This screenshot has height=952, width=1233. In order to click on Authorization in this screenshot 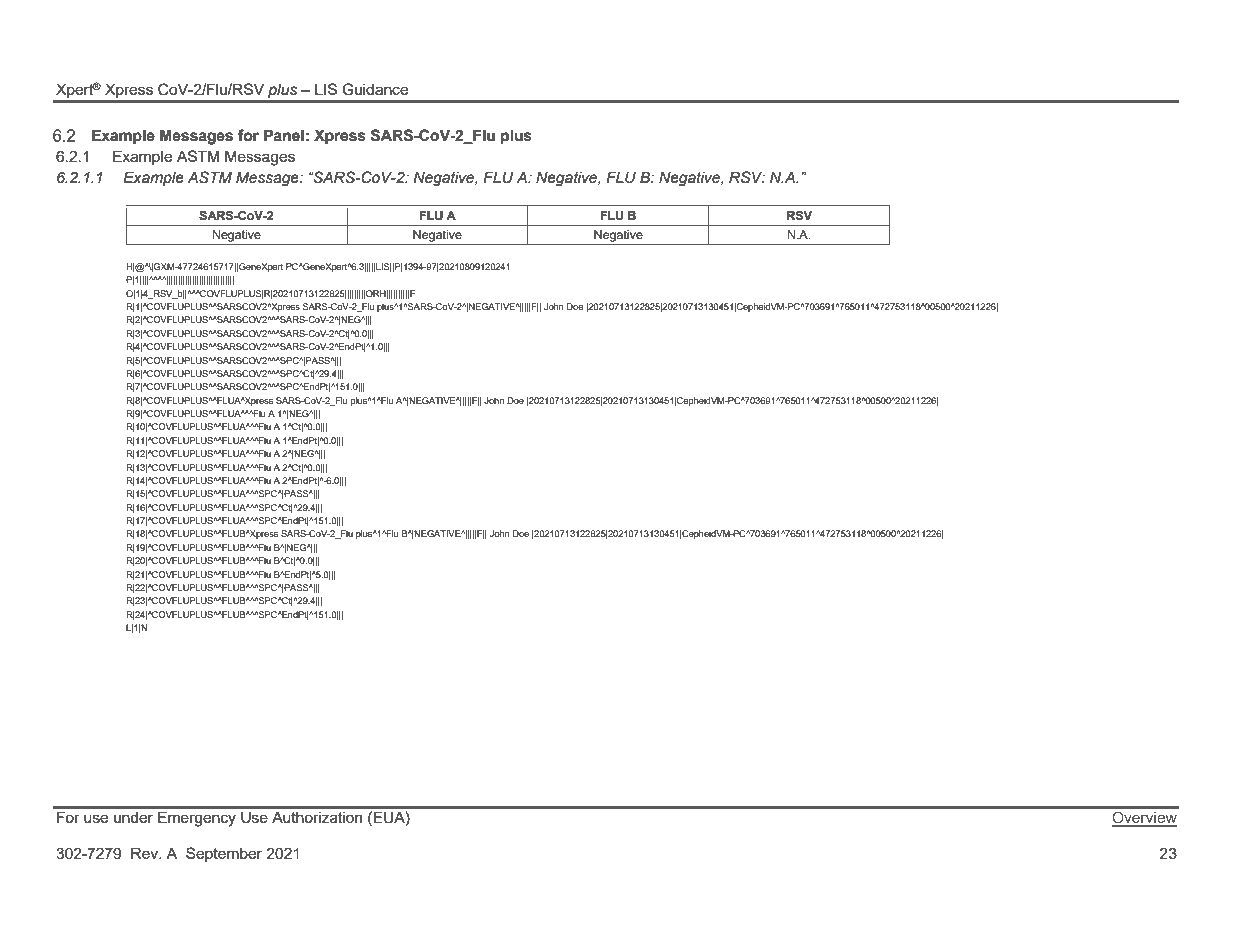, I will do `click(317, 817)`.
